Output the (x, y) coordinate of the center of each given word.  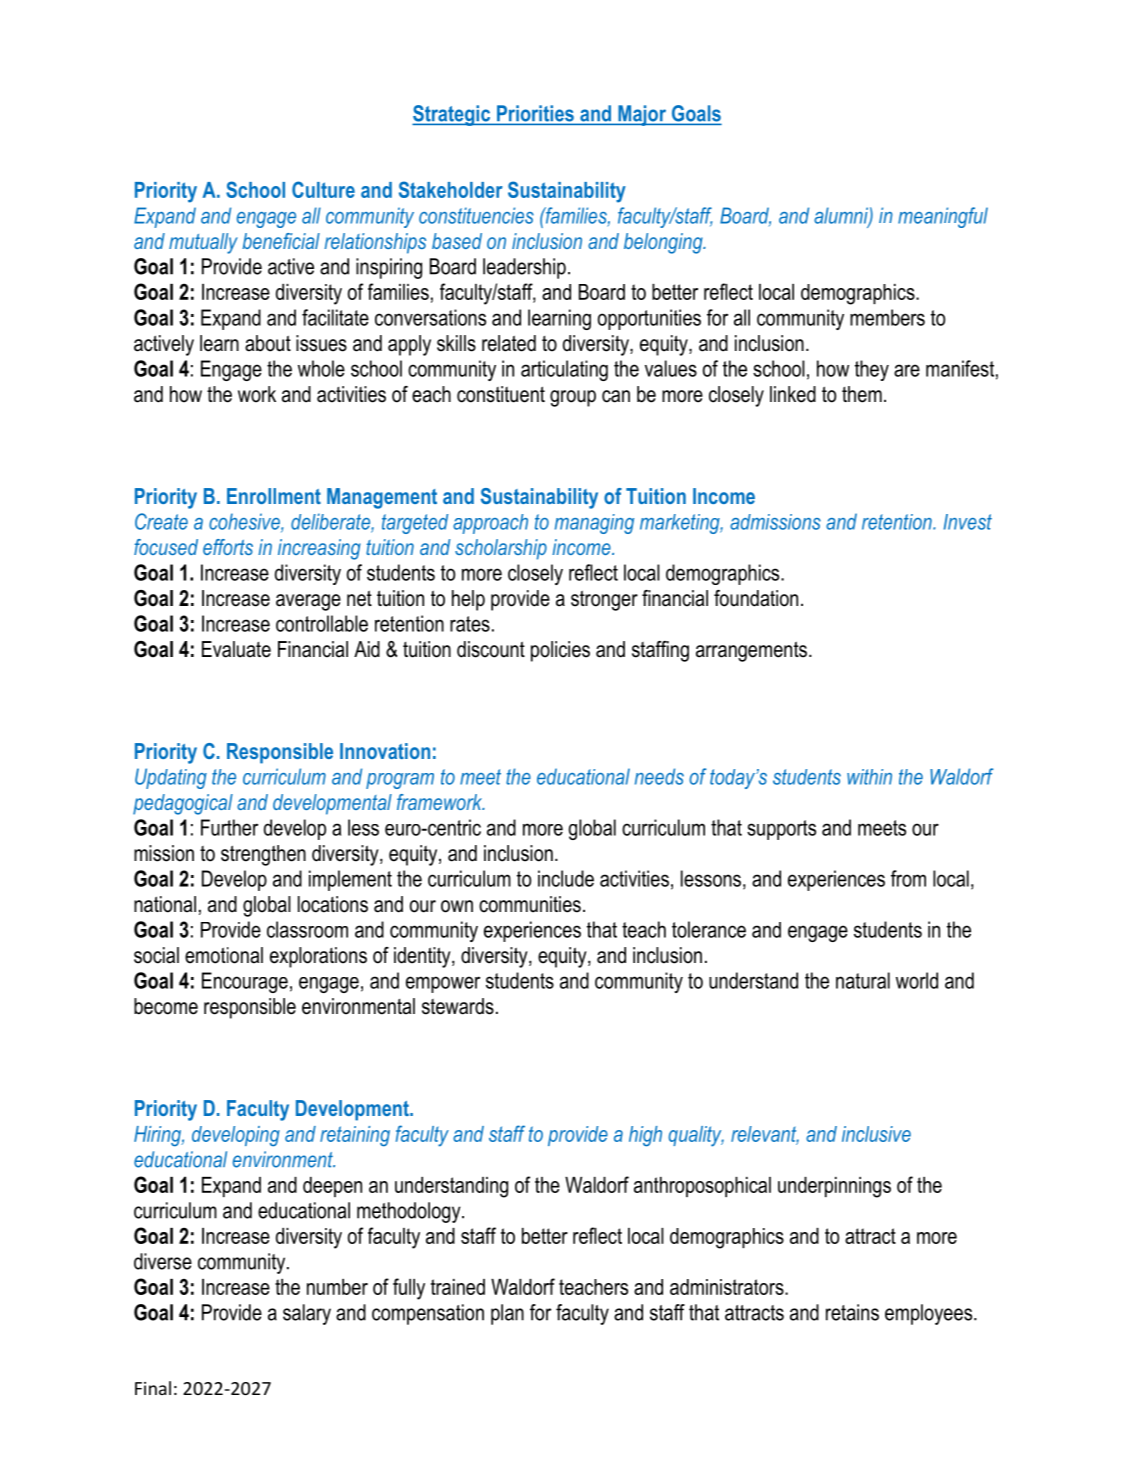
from (908, 878)
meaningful (943, 217)
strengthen (263, 855)
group (573, 398)
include (566, 878)
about (268, 343)
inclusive (876, 1134)
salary (307, 1314)
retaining (355, 1136)
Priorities (535, 113)
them (862, 394)
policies (560, 651)
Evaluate (236, 649)
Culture (323, 189)
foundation (756, 598)
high (645, 1136)
